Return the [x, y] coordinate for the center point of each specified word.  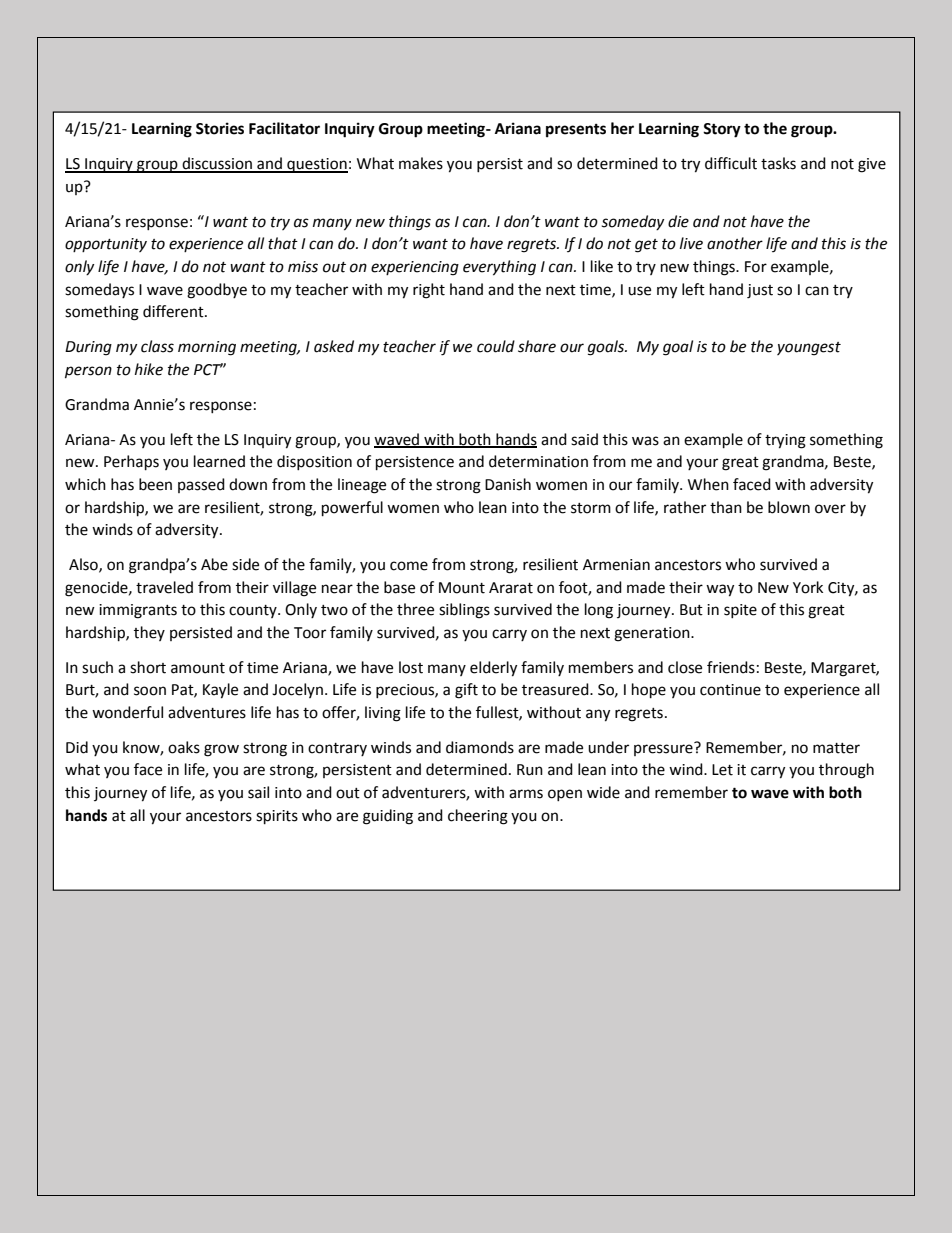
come [409, 566]
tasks [778, 163]
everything [499, 268]
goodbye [217, 291]
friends [731, 667]
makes [421, 163]
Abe [214, 564]
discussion [217, 164]
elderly [493, 669]
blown [789, 507]
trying [785, 441]
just [760, 291]
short [148, 667]
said [584, 439]
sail [258, 792]
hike [149, 369]
